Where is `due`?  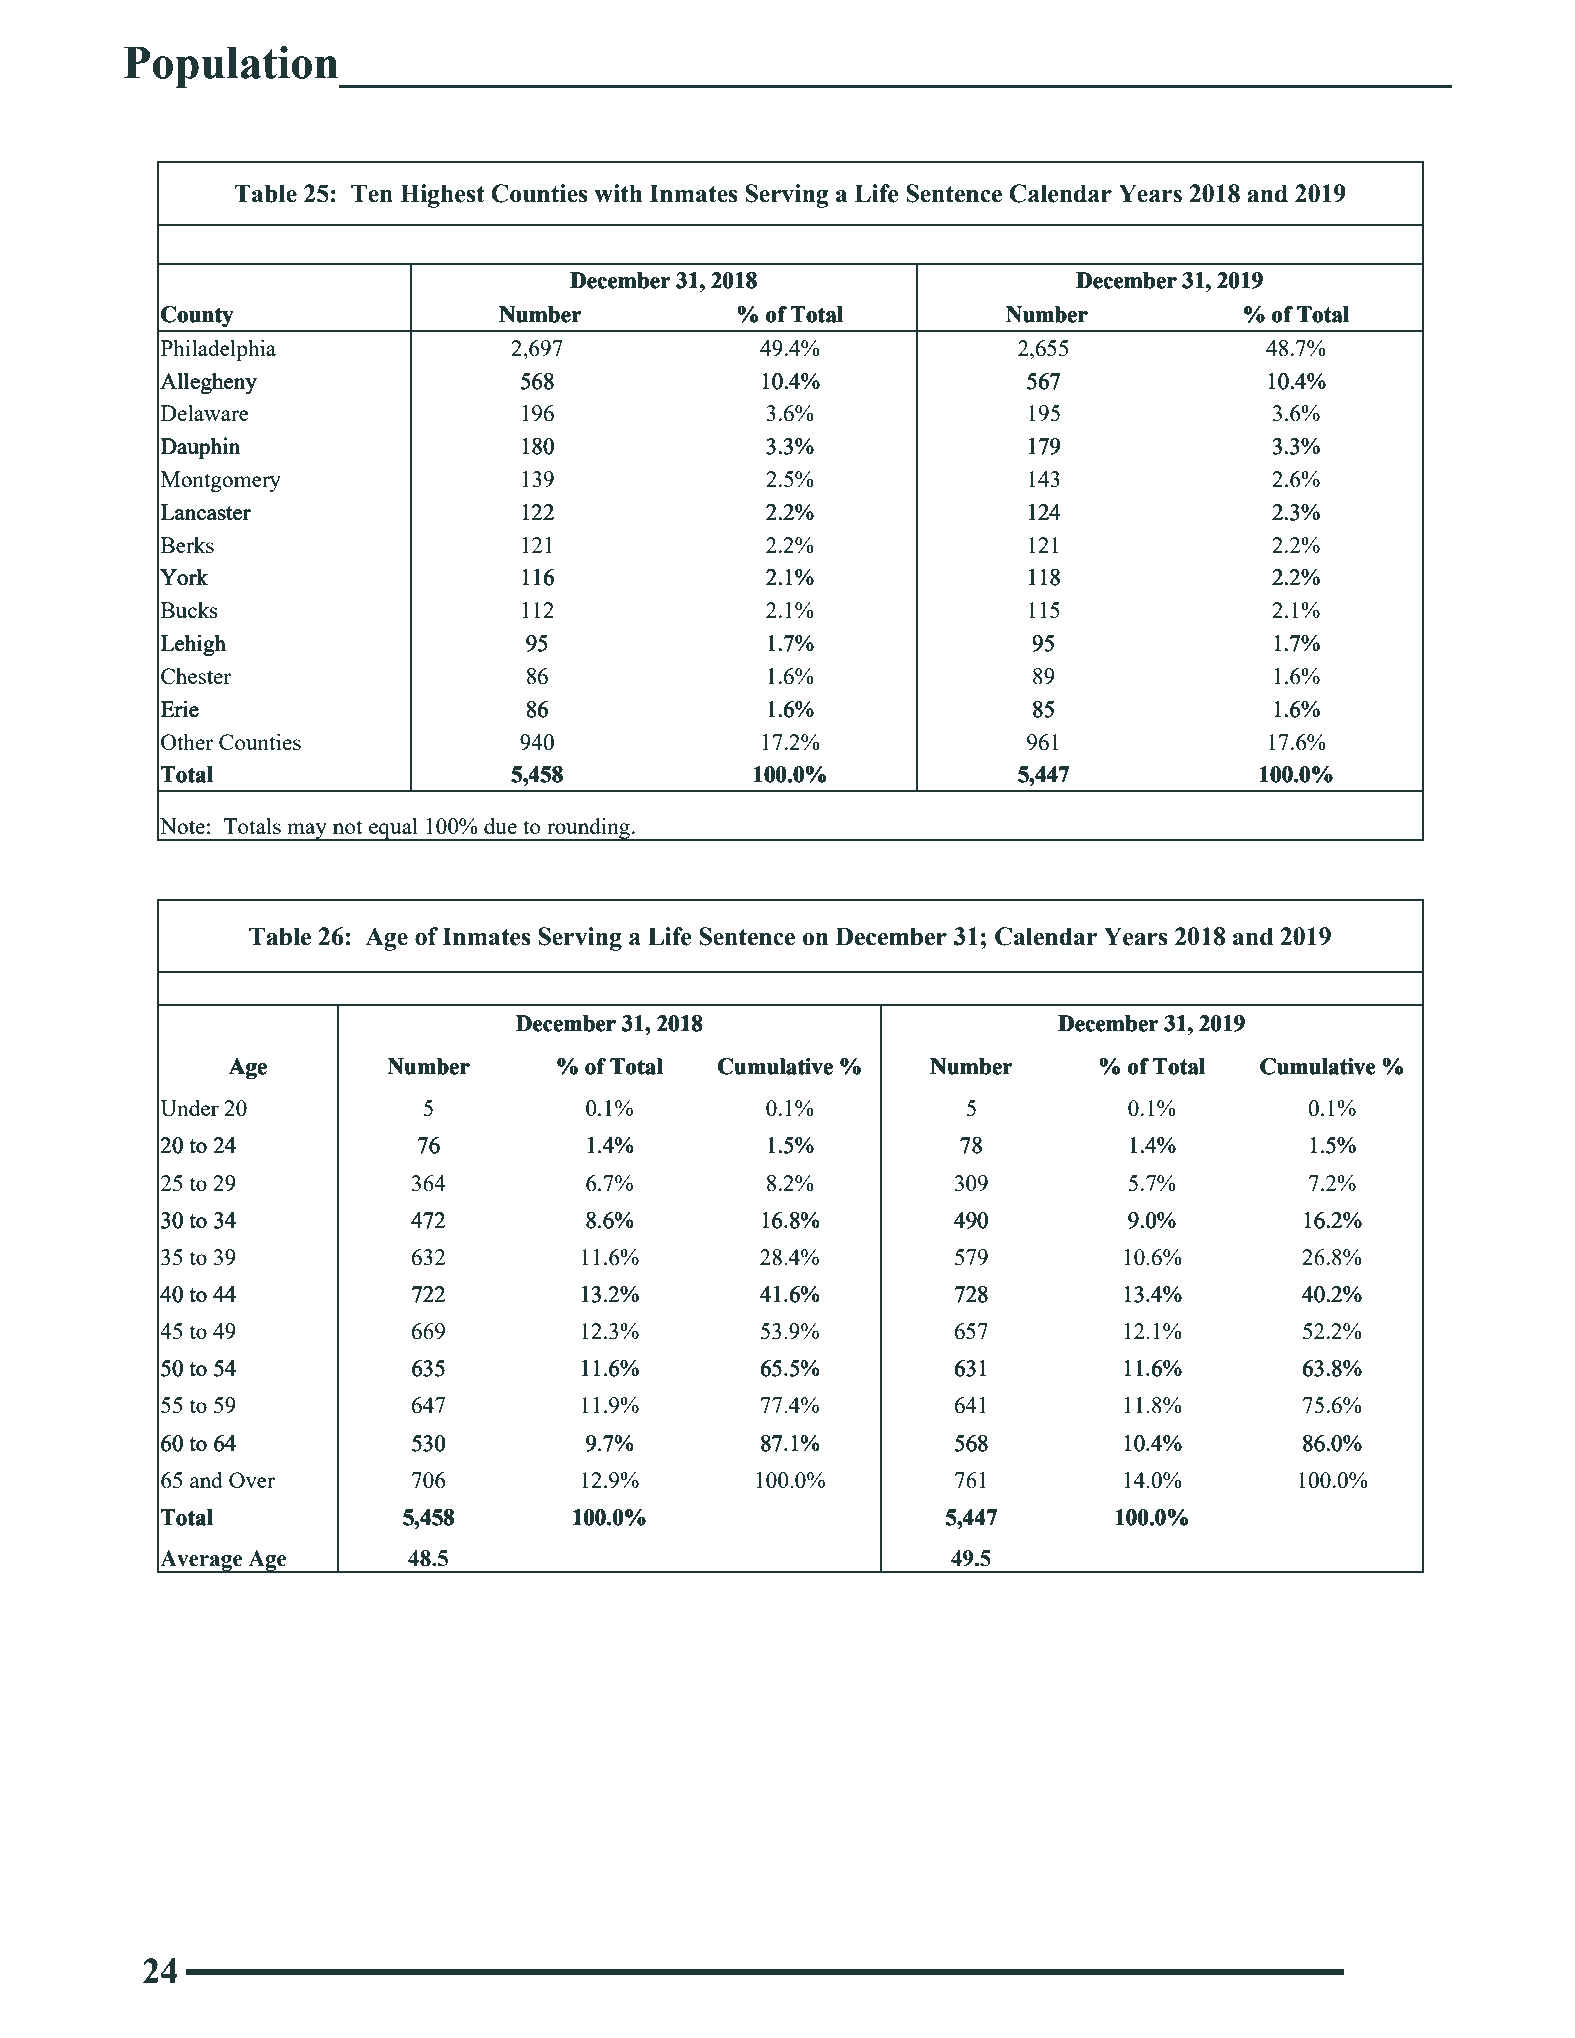 due is located at coordinates (500, 826).
